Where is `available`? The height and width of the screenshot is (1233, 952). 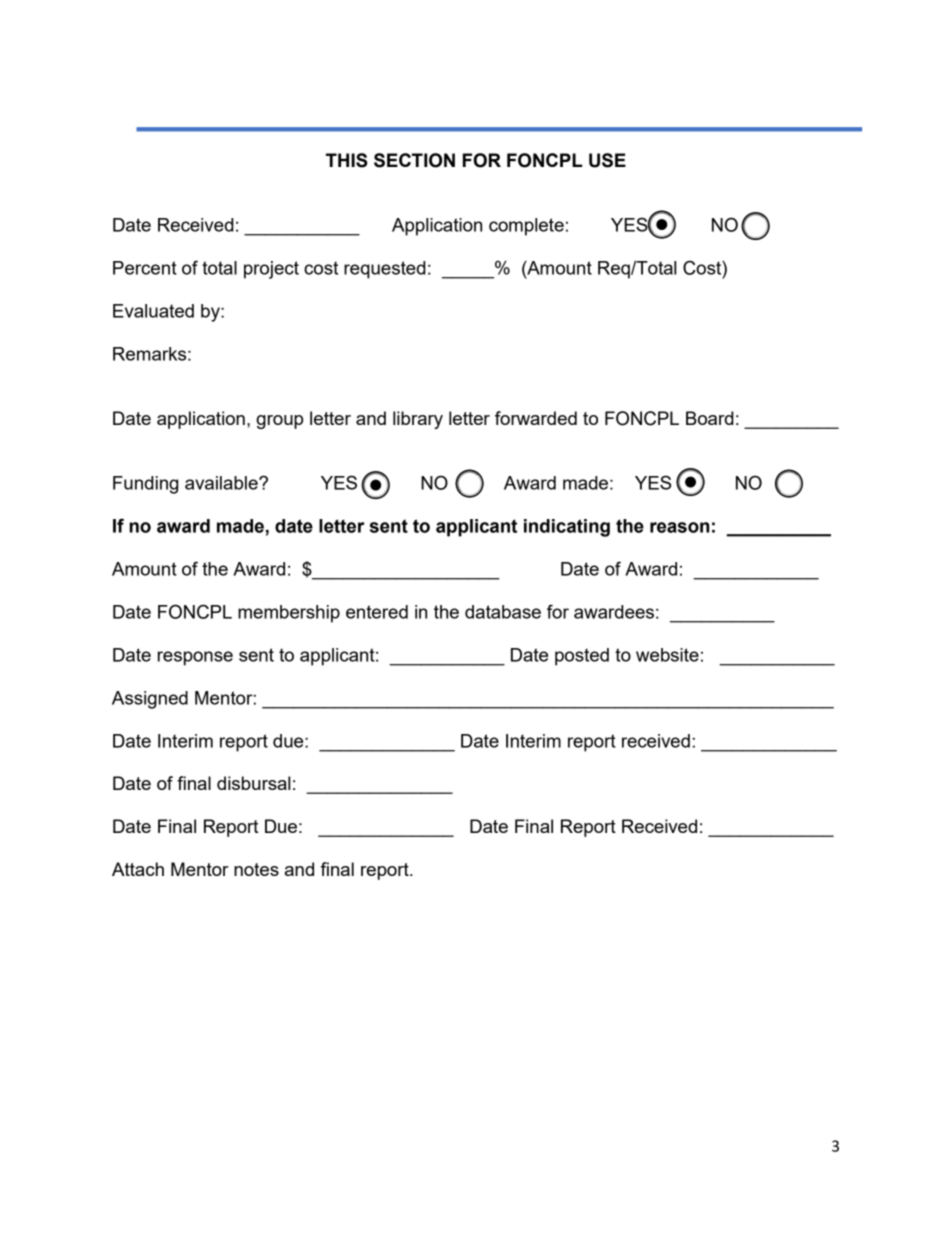 available is located at coordinates (222, 483).
